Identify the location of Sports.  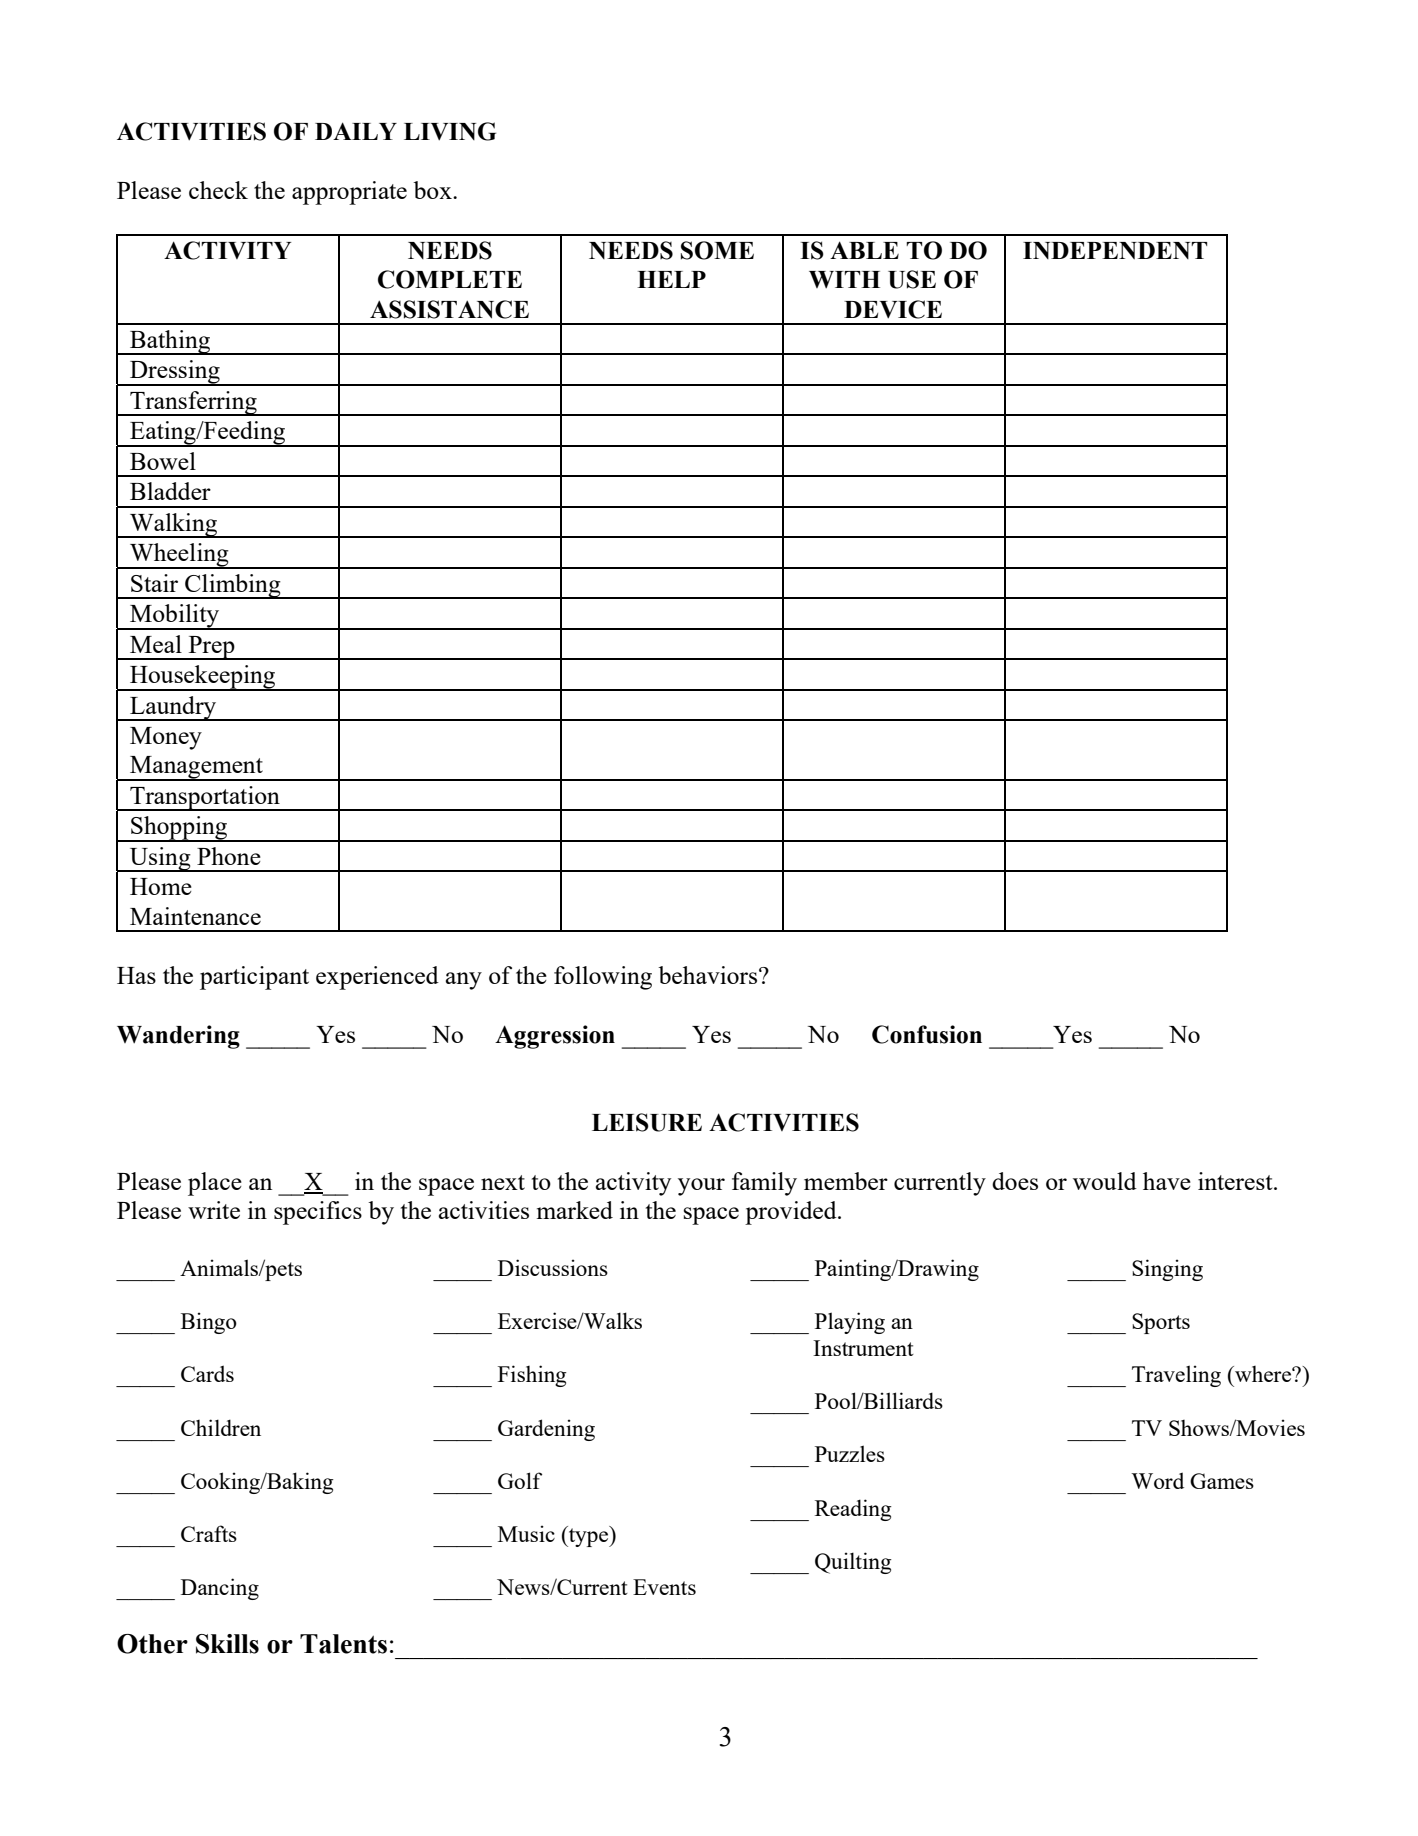
(1161, 1323).
